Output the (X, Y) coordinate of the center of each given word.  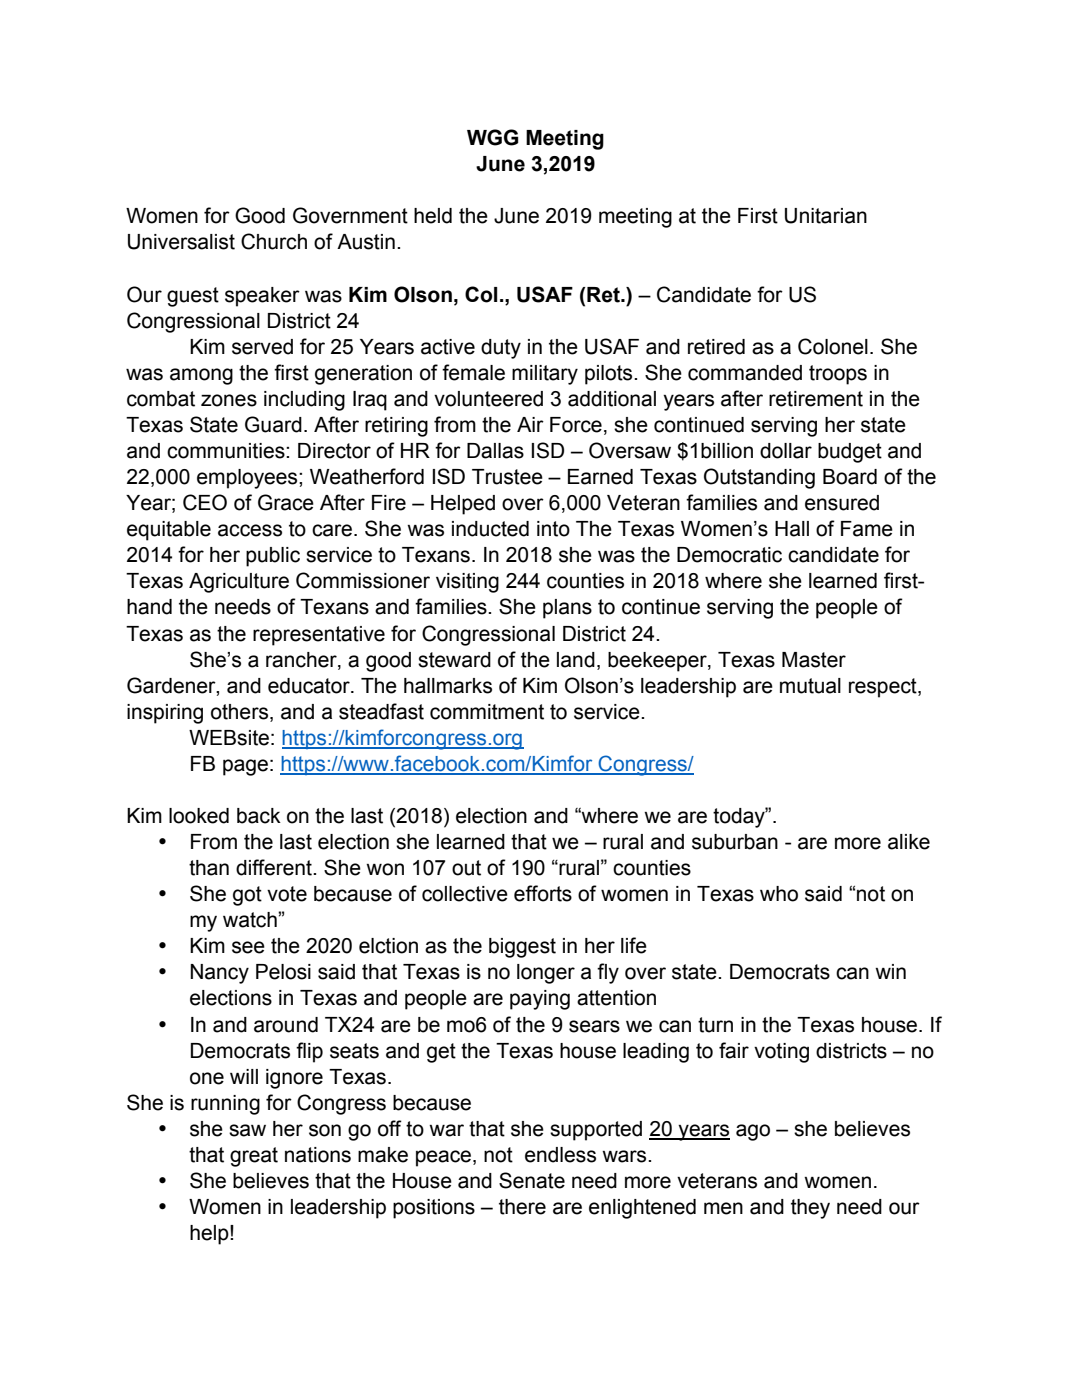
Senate (532, 1180)
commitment (487, 712)
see (248, 947)
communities (227, 451)
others (239, 712)
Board (850, 477)
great (254, 1157)
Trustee (507, 477)
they (810, 1209)
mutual (810, 686)
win (890, 971)
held (433, 216)
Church (274, 241)
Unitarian (826, 216)
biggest (522, 948)
